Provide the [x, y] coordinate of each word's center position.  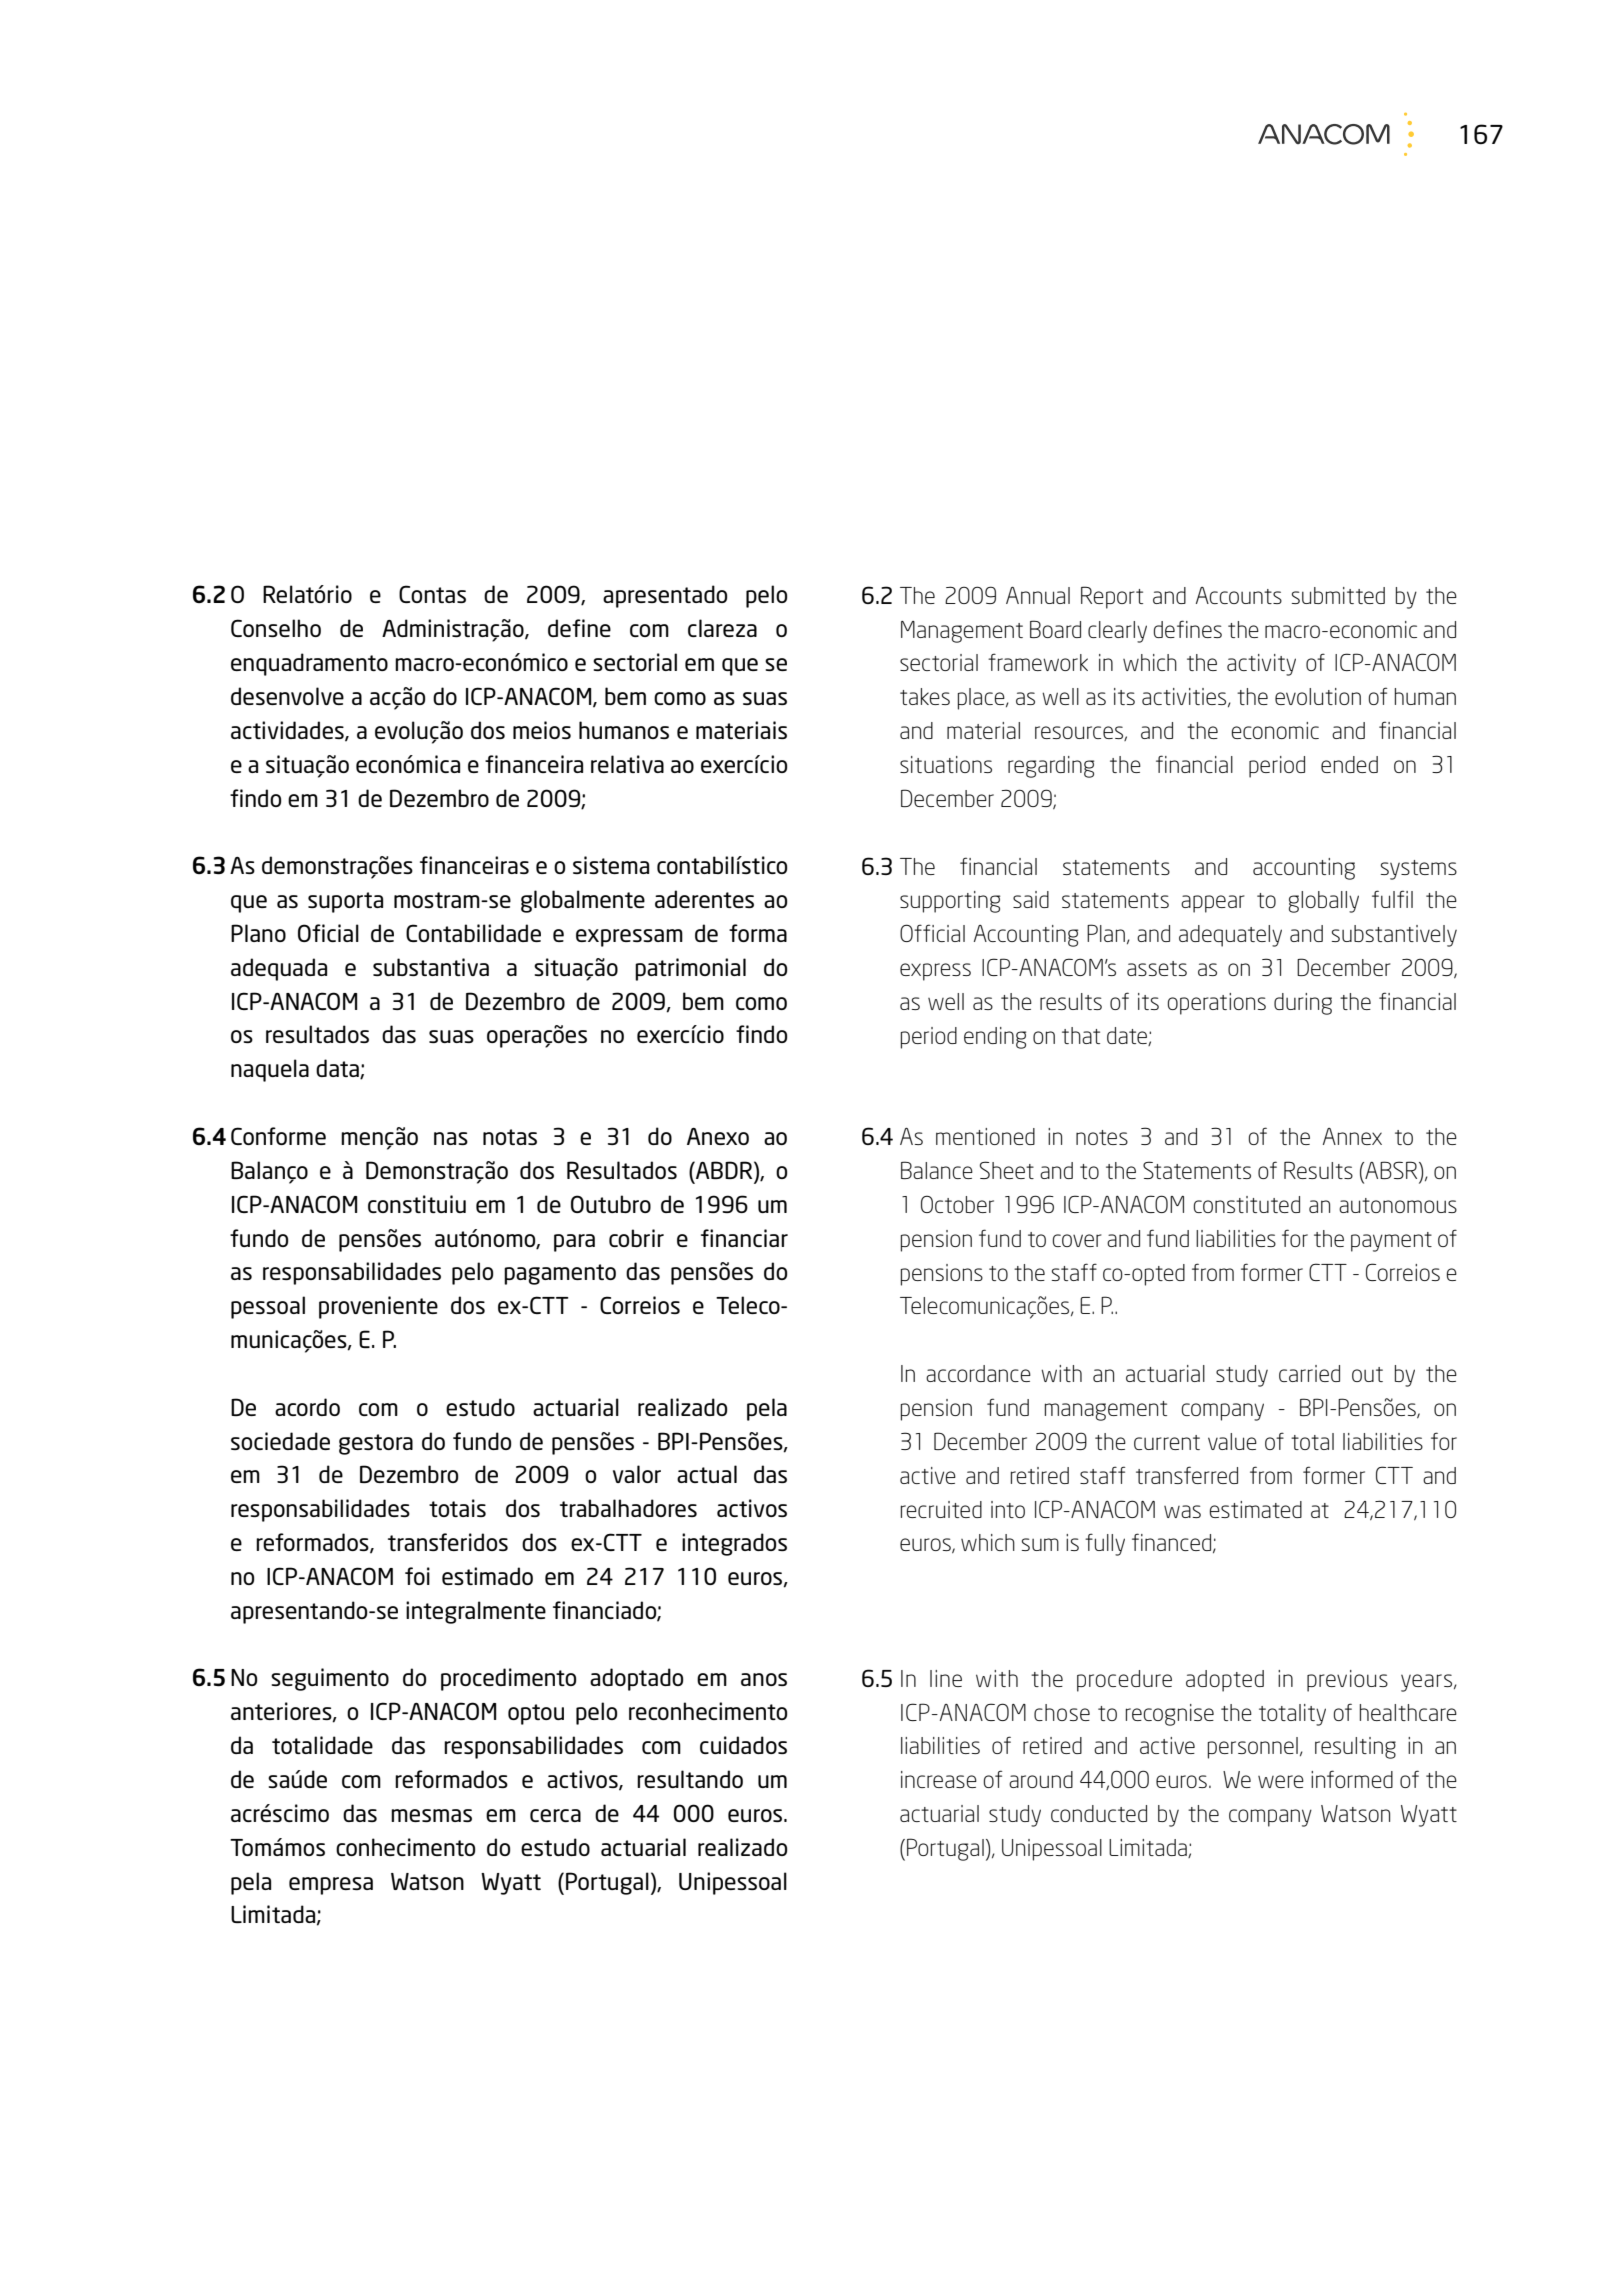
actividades [288, 731]
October [957, 1204]
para [574, 1243]
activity [1261, 665]
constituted [1247, 1204]
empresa [331, 1886]
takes [925, 696]
